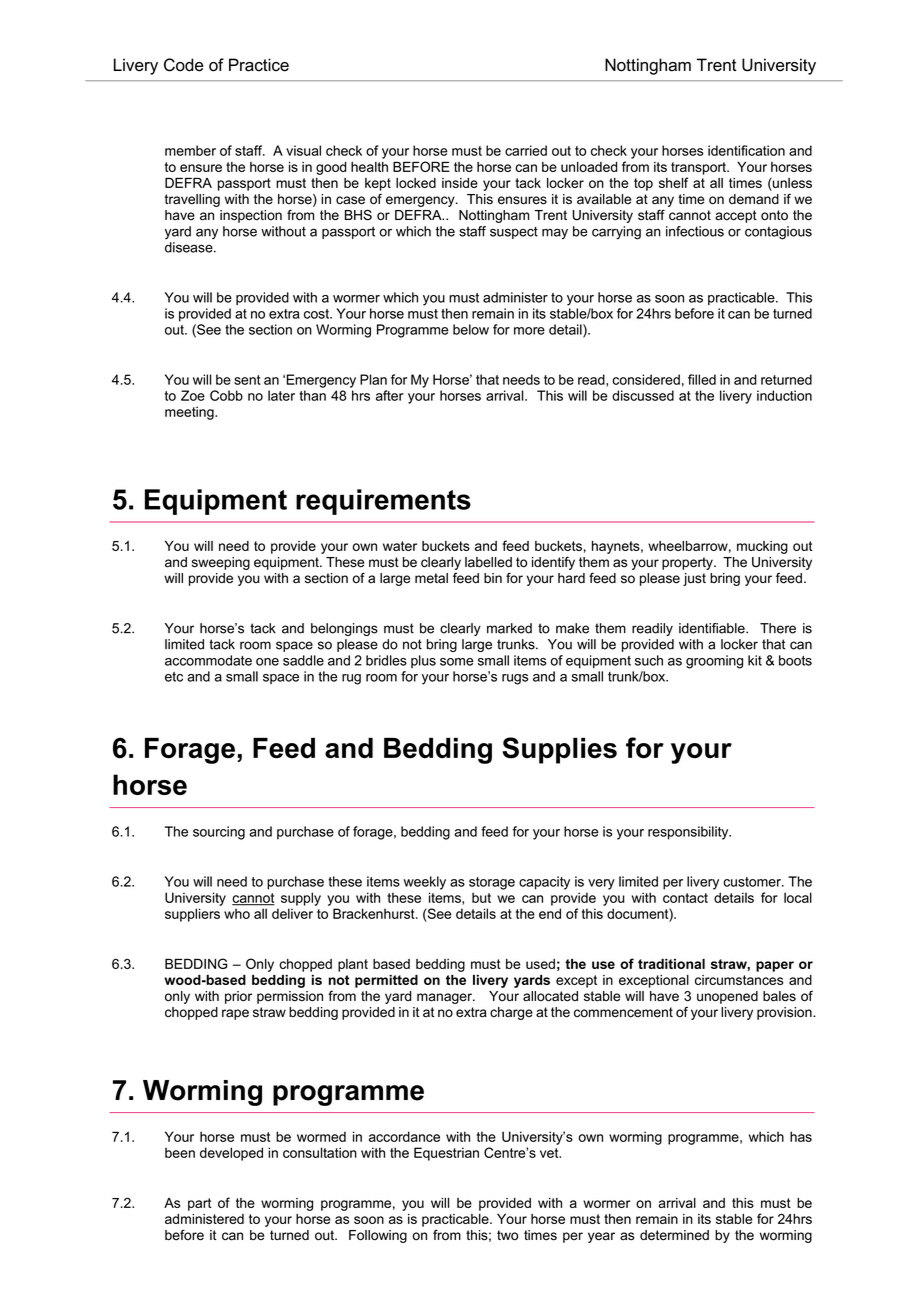 The image size is (924, 1308). I want to click on two, so click(507, 1235).
